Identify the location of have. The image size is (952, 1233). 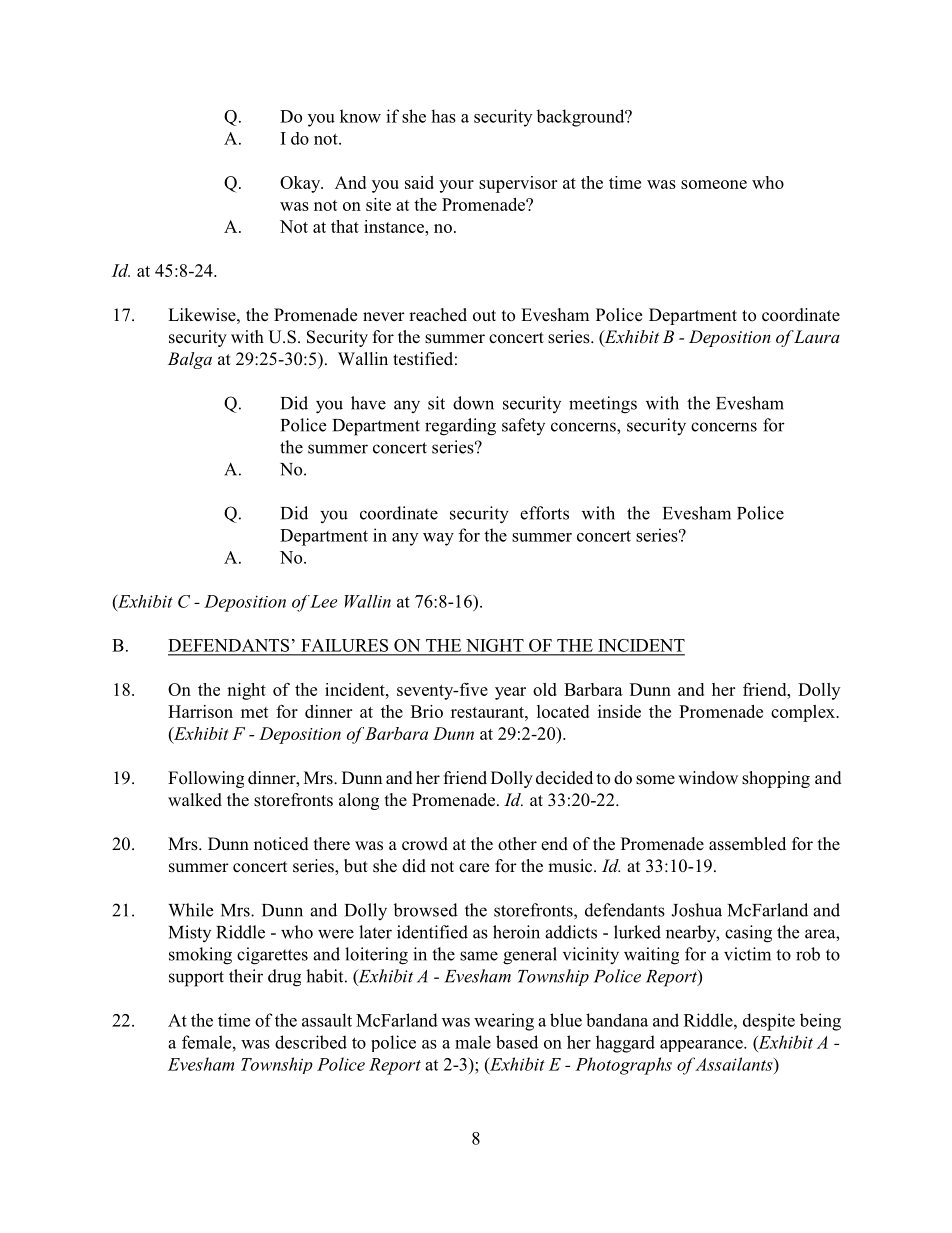
(368, 403).
